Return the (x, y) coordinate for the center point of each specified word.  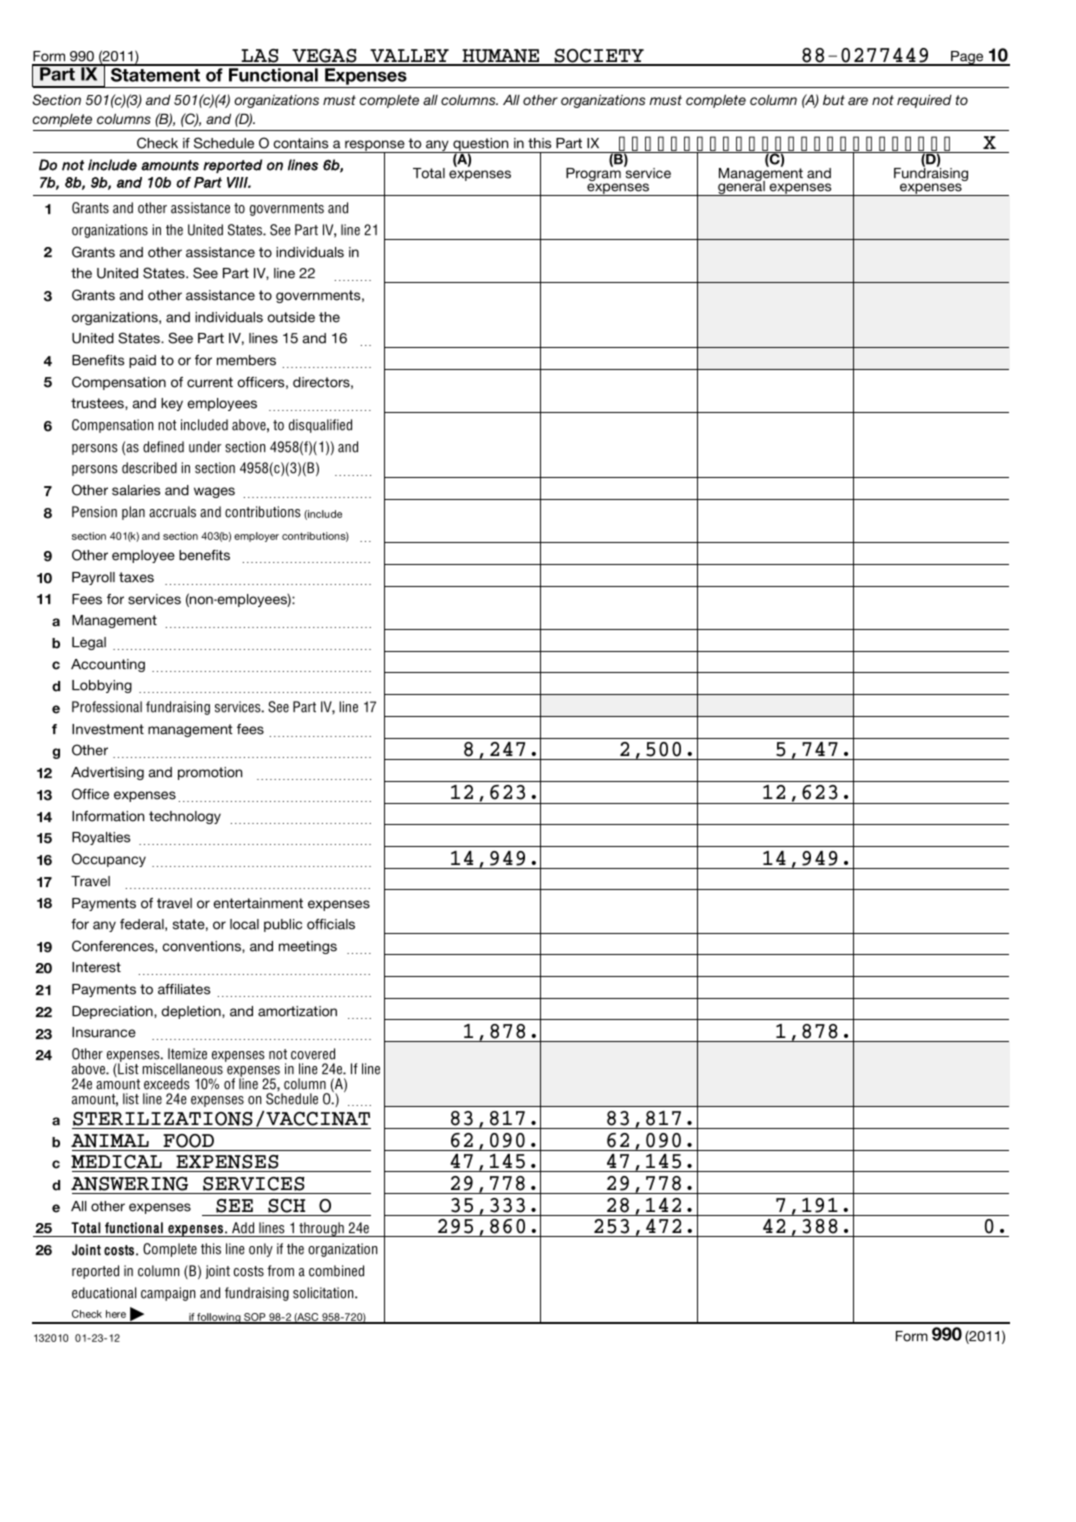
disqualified (320, 426)
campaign (168, 1294)
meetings (308, 947)
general (741, 187)
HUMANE (501, 57)
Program (594, 175)
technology (185, 817)
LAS (260, 57)
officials (331, 924)
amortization (297, 1011)
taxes (136, 577)
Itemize (187, 1054)
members (246, 360)
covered (313, 1054)
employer (256, 537)
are (858, 101)
